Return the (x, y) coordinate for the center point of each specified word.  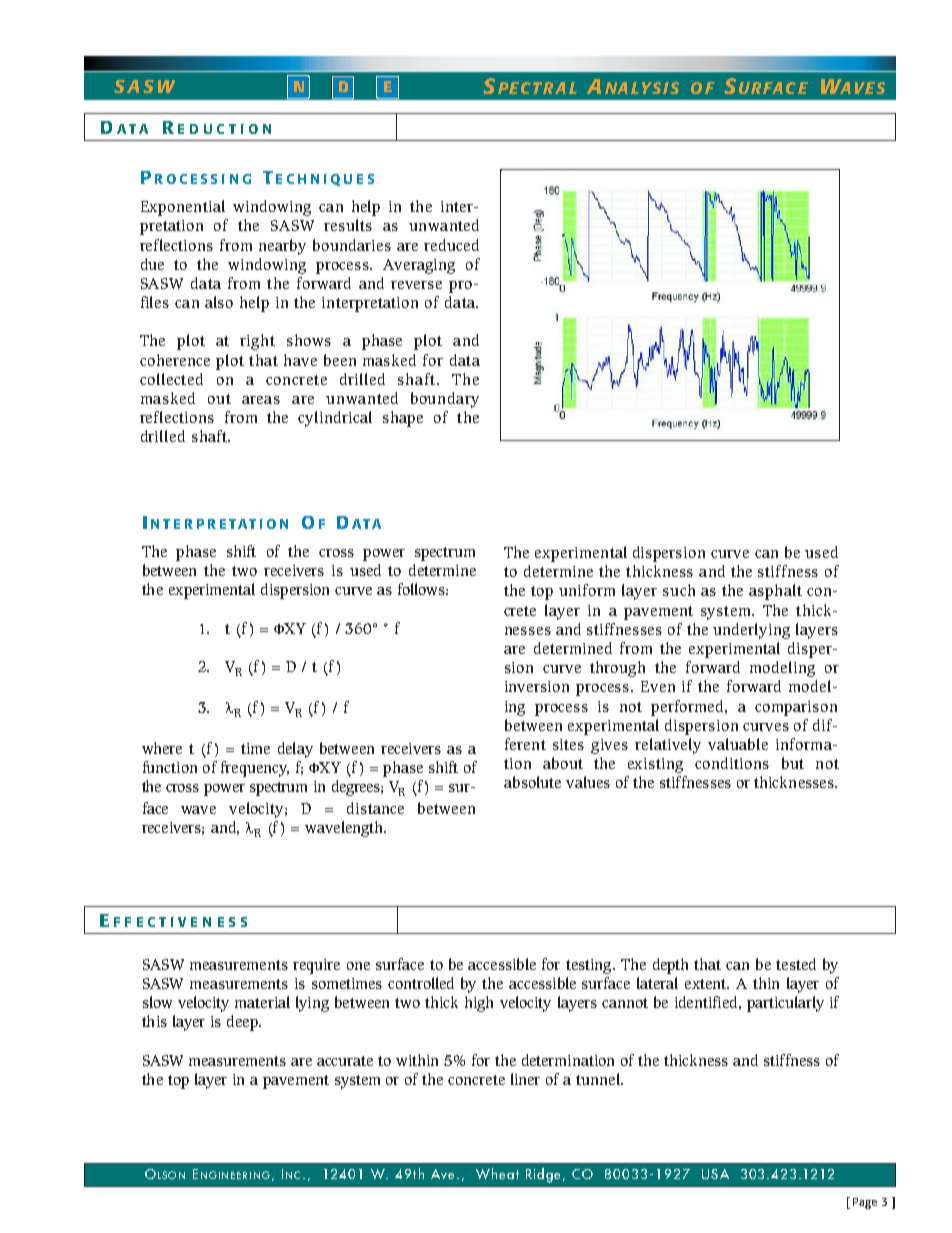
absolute (532, 782)
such (679, 590)
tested (796, 964)
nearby (282, 247)
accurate (345, 1061)
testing (590, 966)
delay (295, 750)
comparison (796, 708)
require (316, 966)
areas (261, 400)
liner (525, 1079)
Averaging (419, 266)
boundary (445, 400)
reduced (451, 245)
